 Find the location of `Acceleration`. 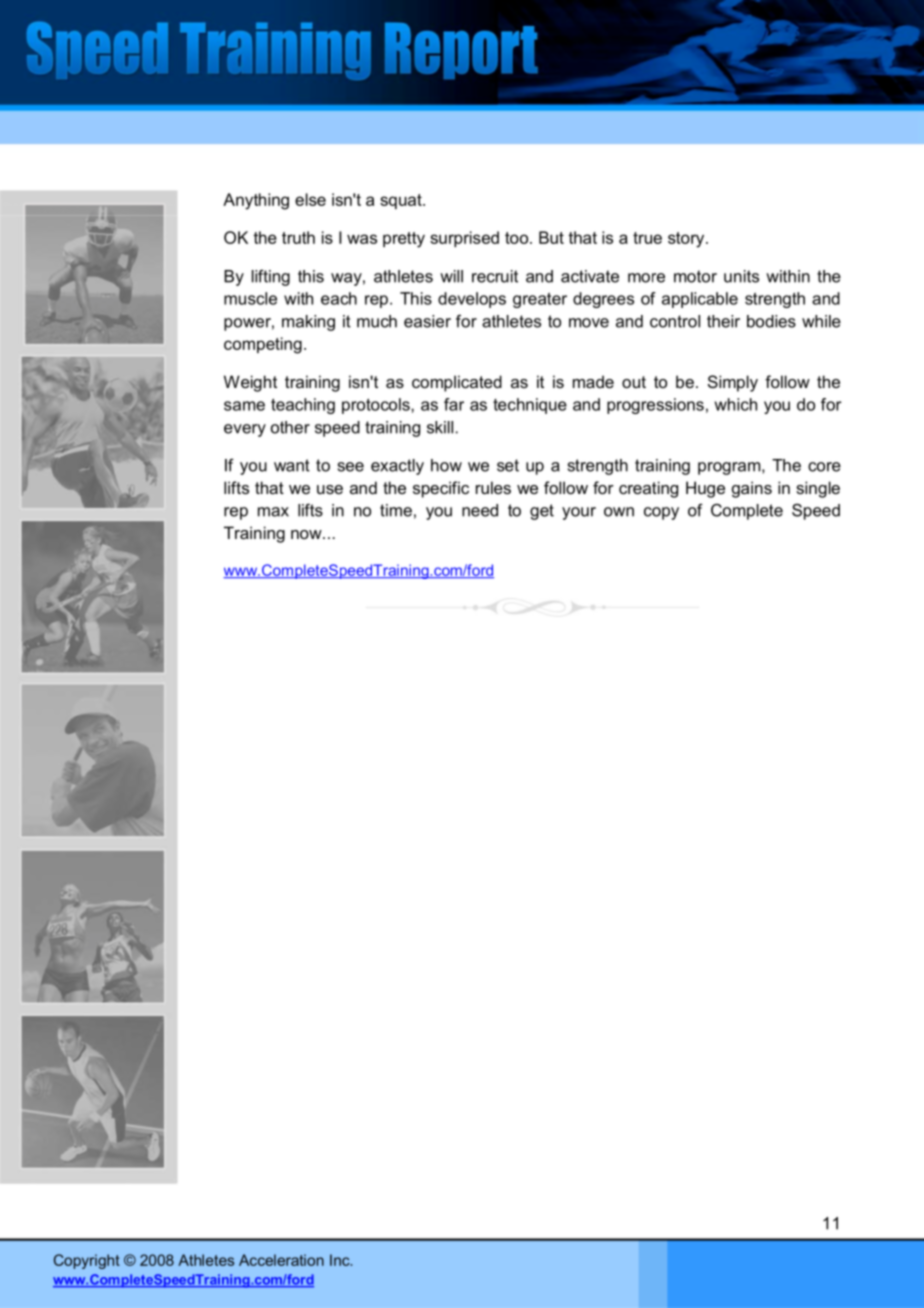

Acceleration is located at coordinates (281, 1260).
